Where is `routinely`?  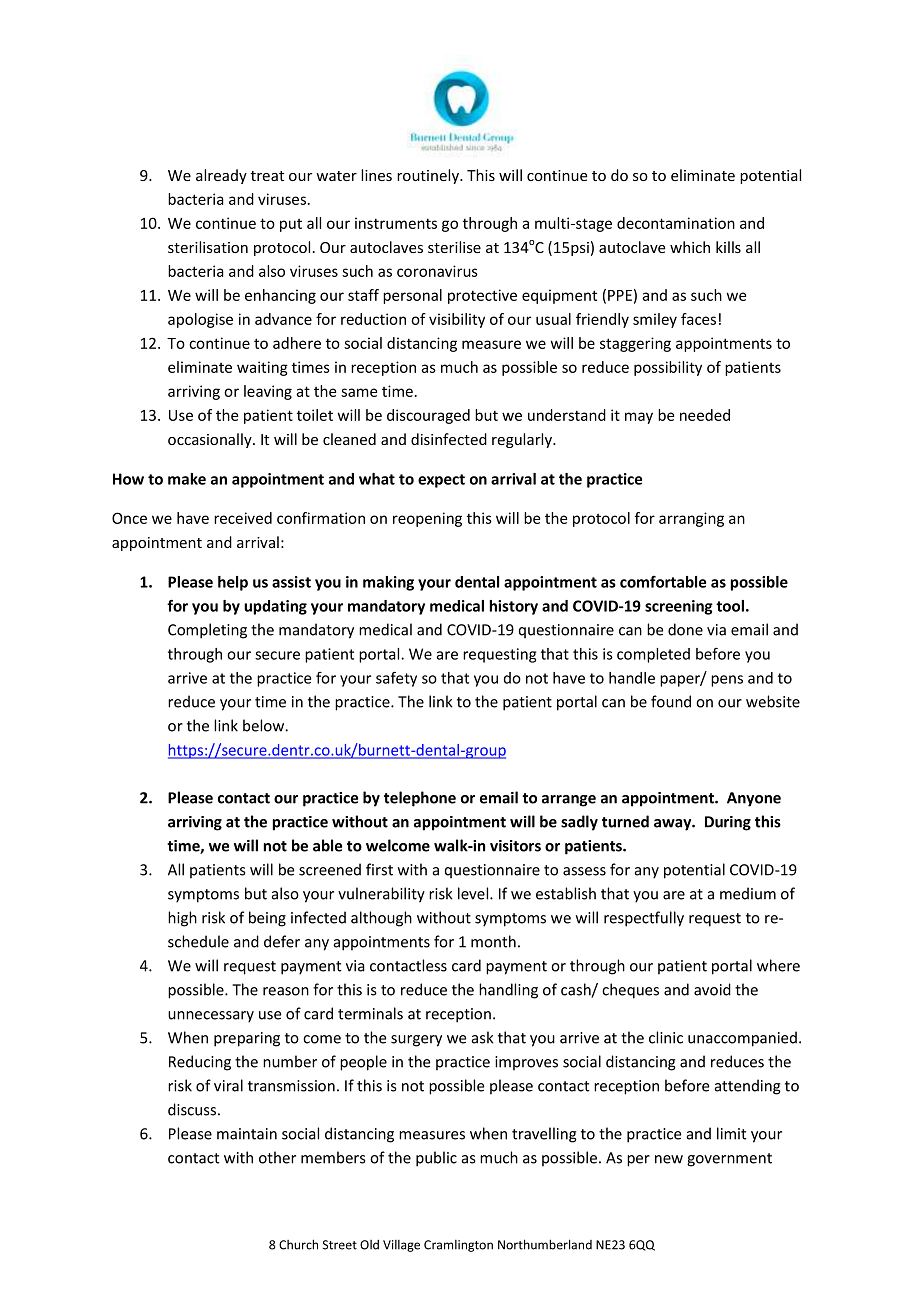 routinely is located at coordinates (429, 176).
